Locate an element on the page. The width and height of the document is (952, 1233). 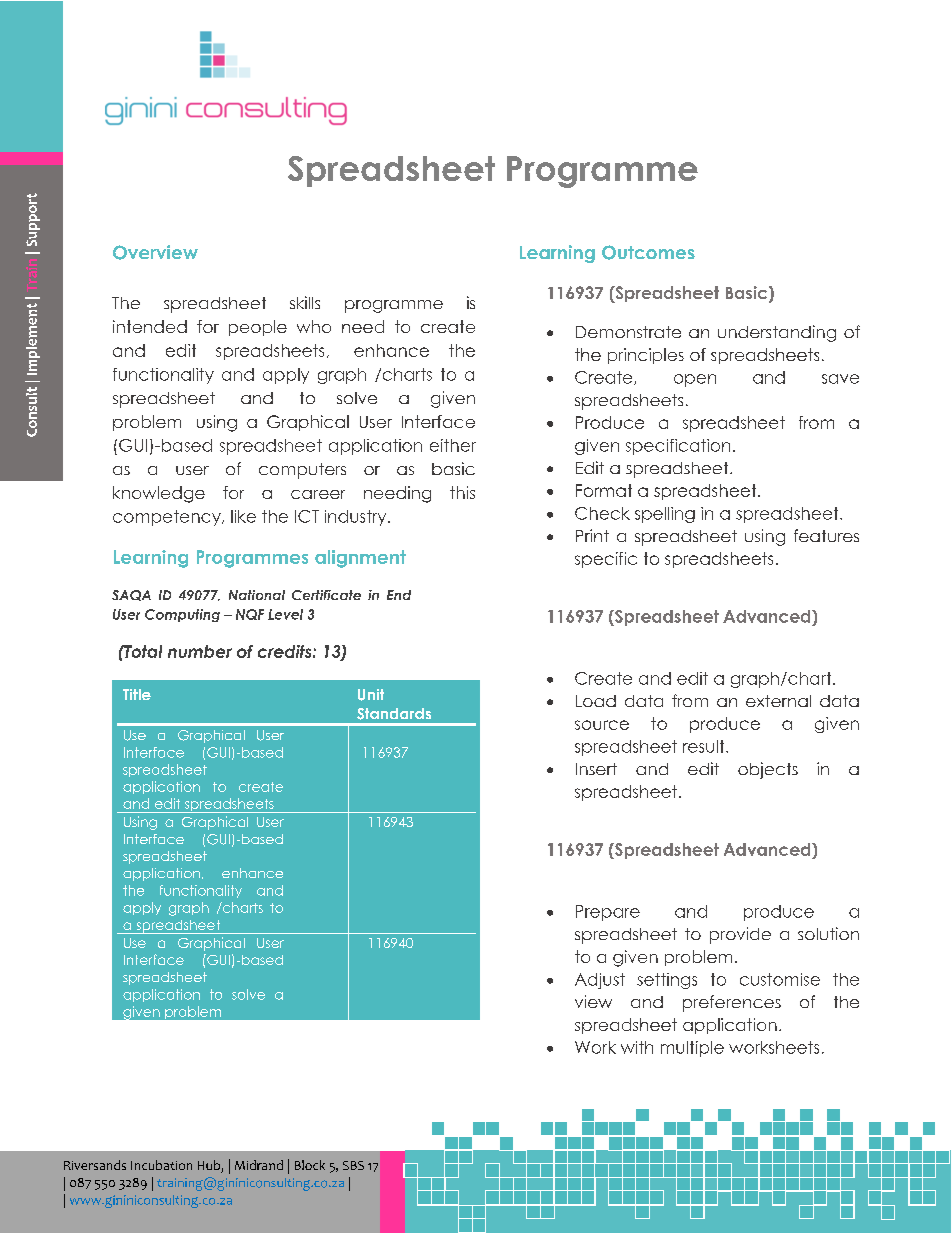
Title is located at coordinates (137, 694).
